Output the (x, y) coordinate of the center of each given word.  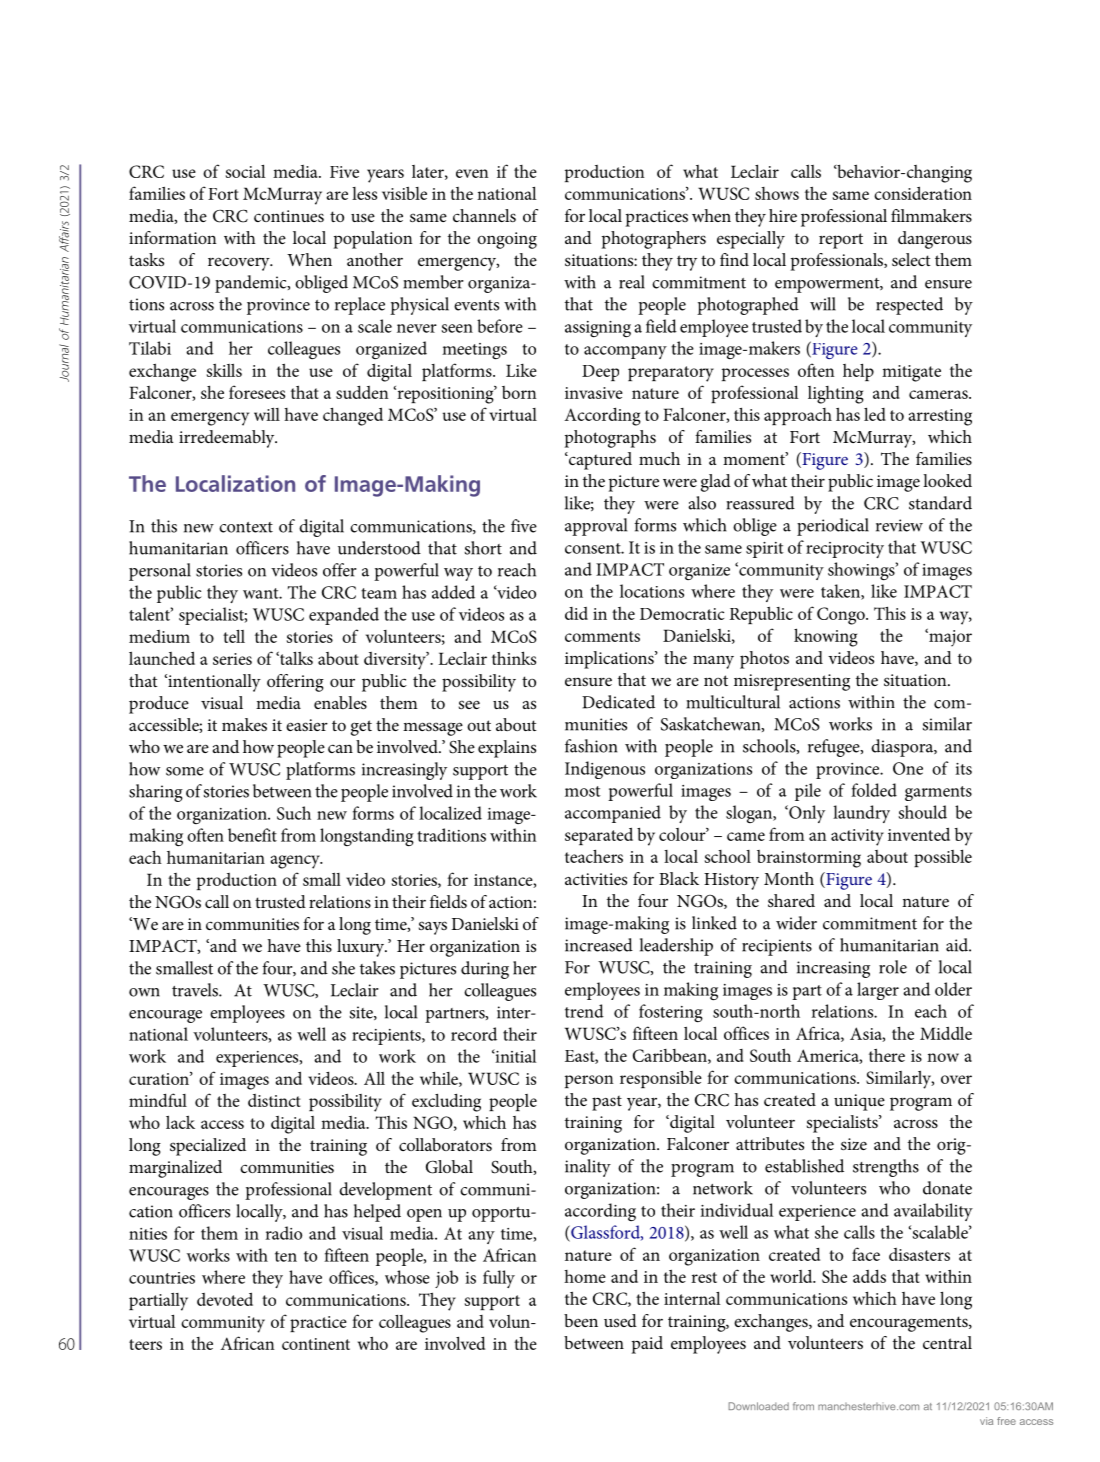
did (576, 613)
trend (584, 1011)
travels (196, 990)
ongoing (507, 240)
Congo (842, 616)
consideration (923, 193)
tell (234, 636)
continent (316, 1344)
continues (289, 216)
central (947, 1342)
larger (878, 991)
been (581, 1320)
